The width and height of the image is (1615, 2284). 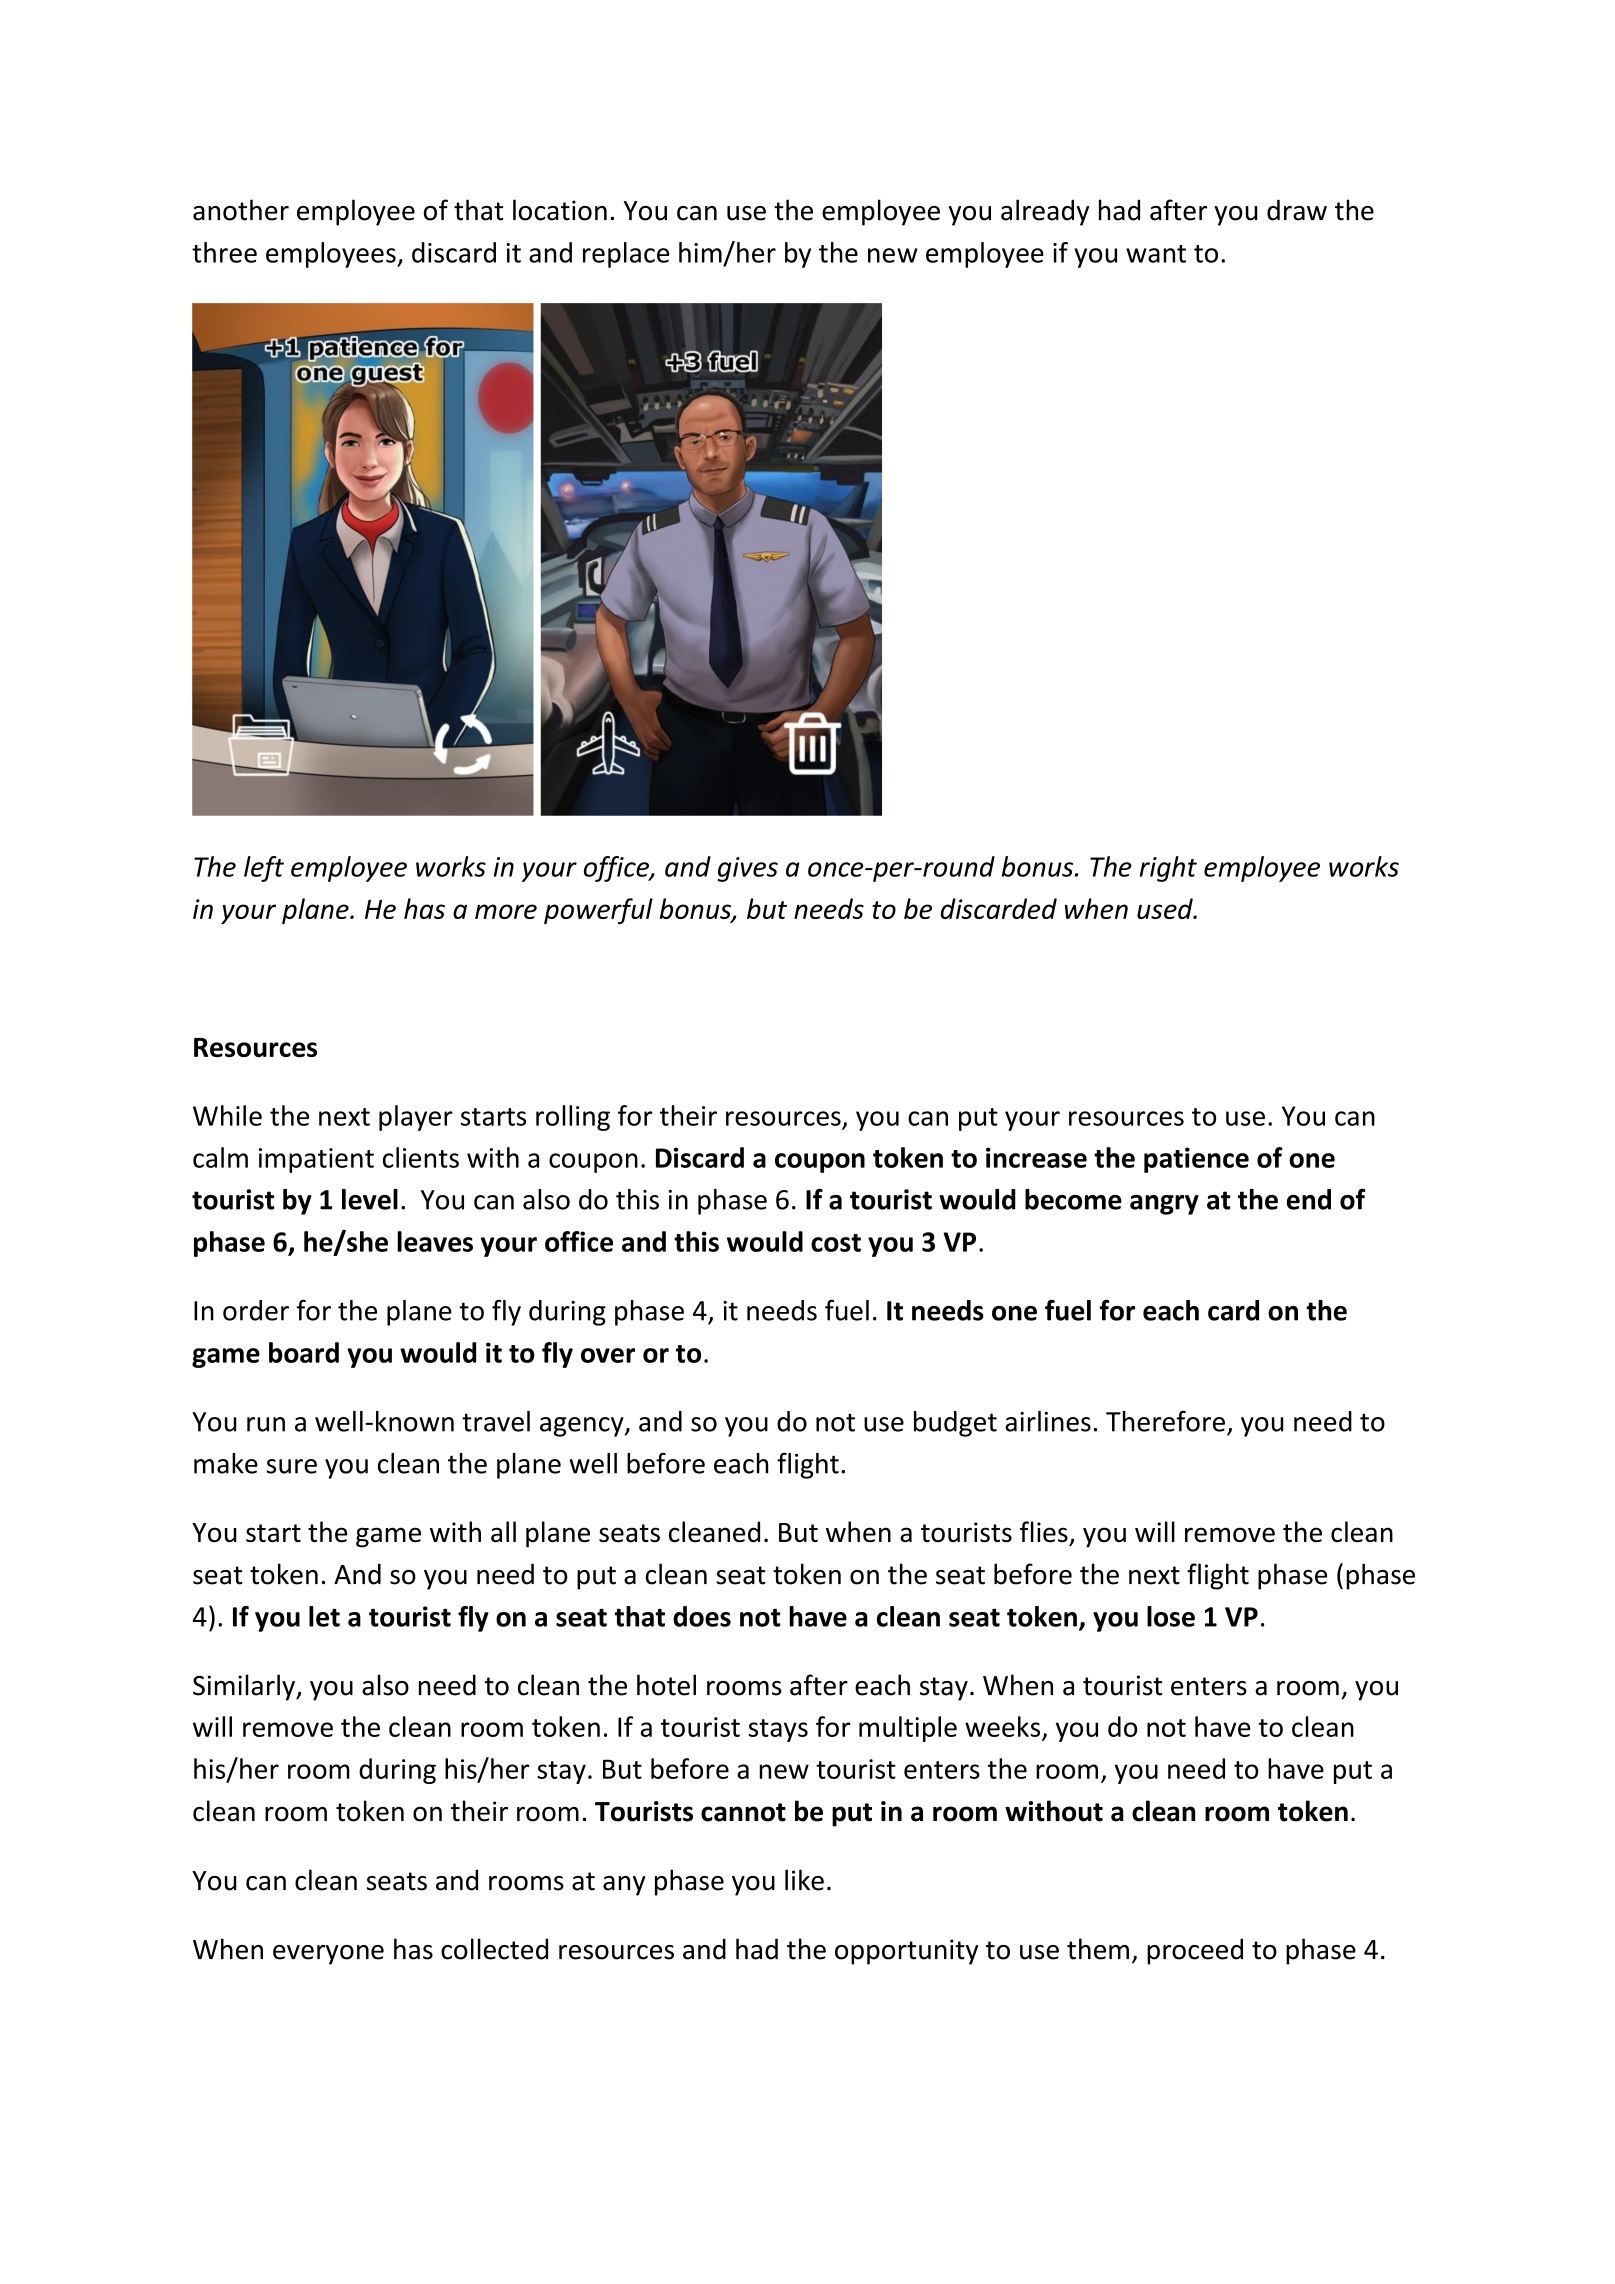 I want to click on three, so click(x=224, y=252).
